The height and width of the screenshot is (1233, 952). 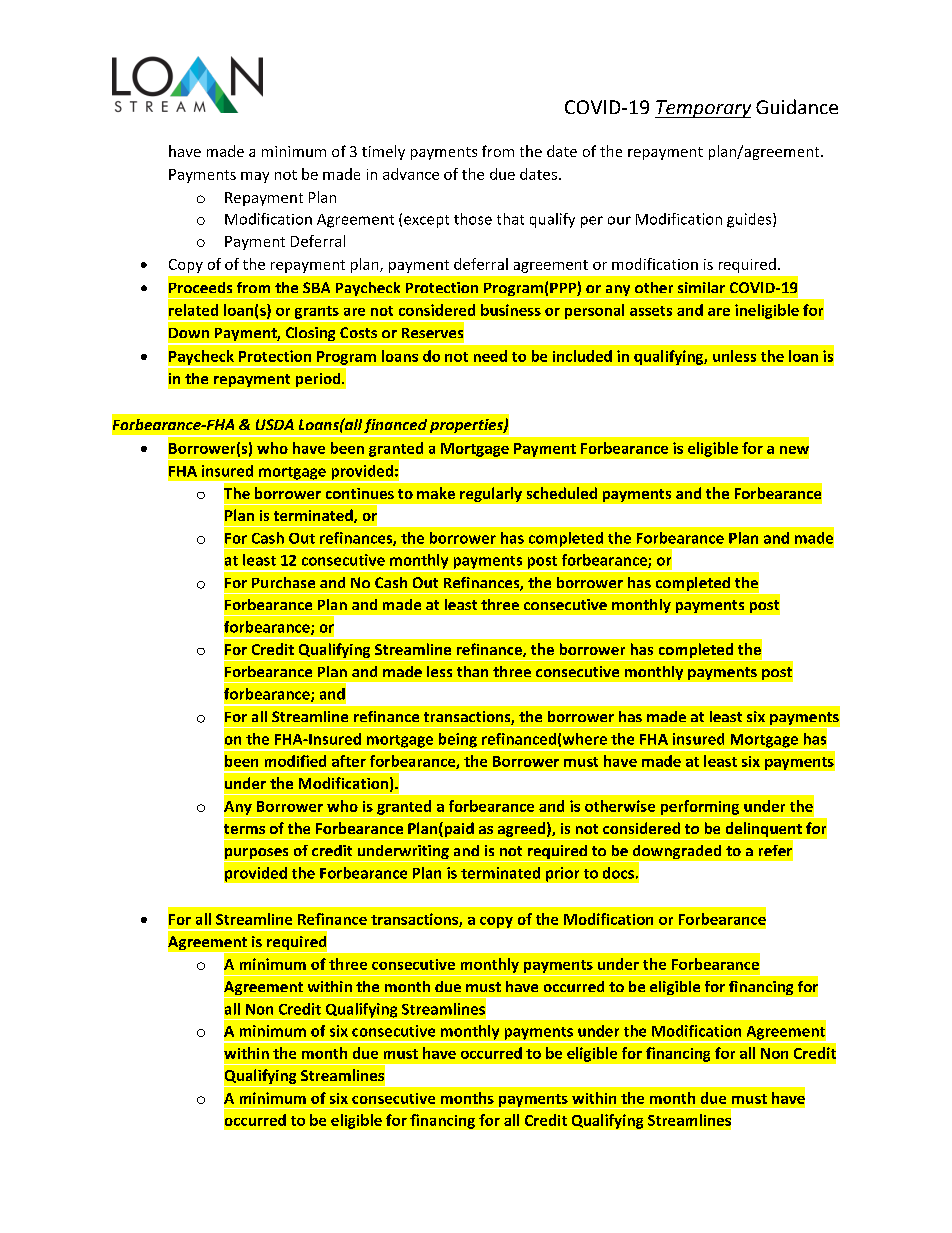 I want to click on that, so click(x=510, y=219).
